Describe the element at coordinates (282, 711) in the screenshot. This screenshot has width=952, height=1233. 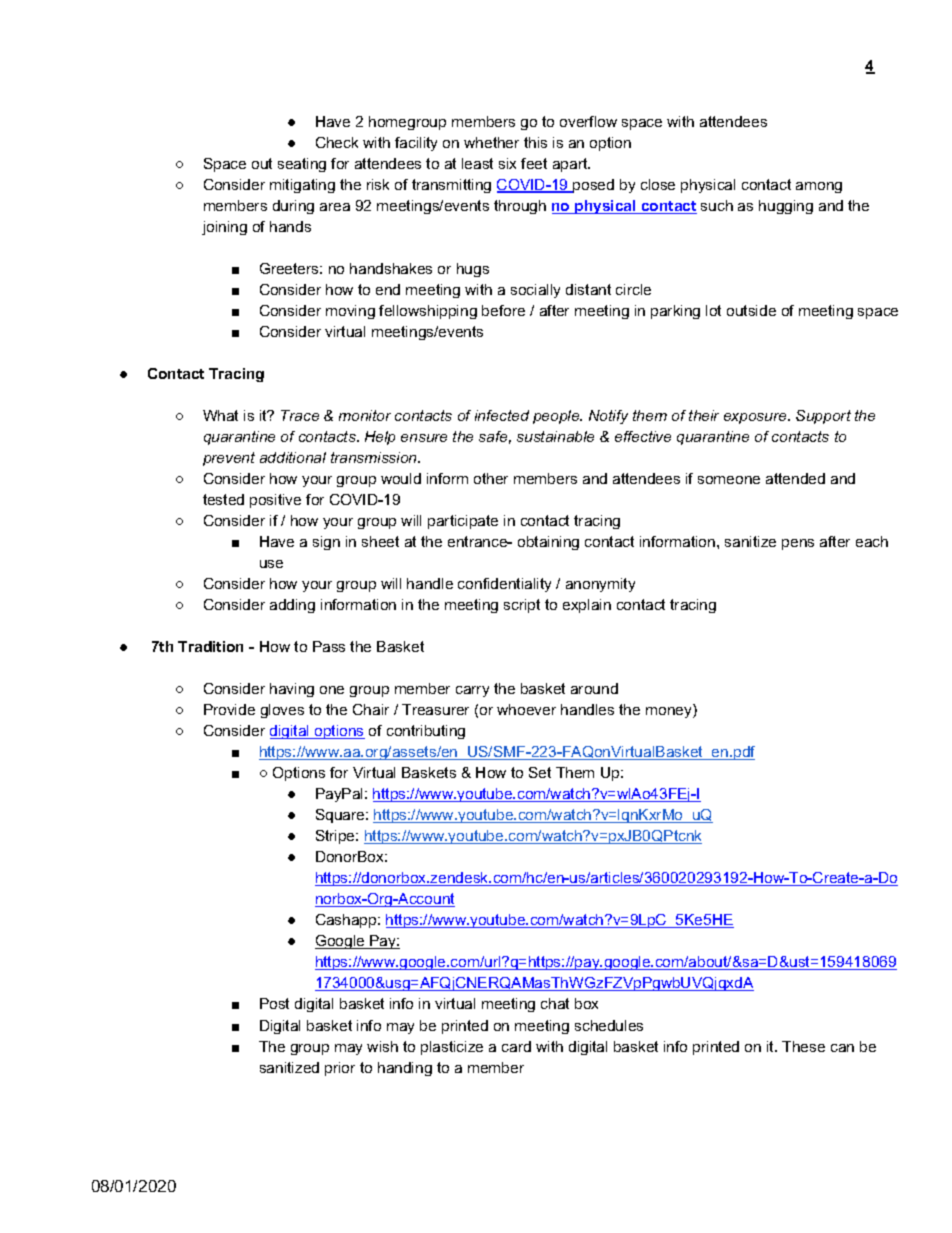
I see `gloves` at that location.
